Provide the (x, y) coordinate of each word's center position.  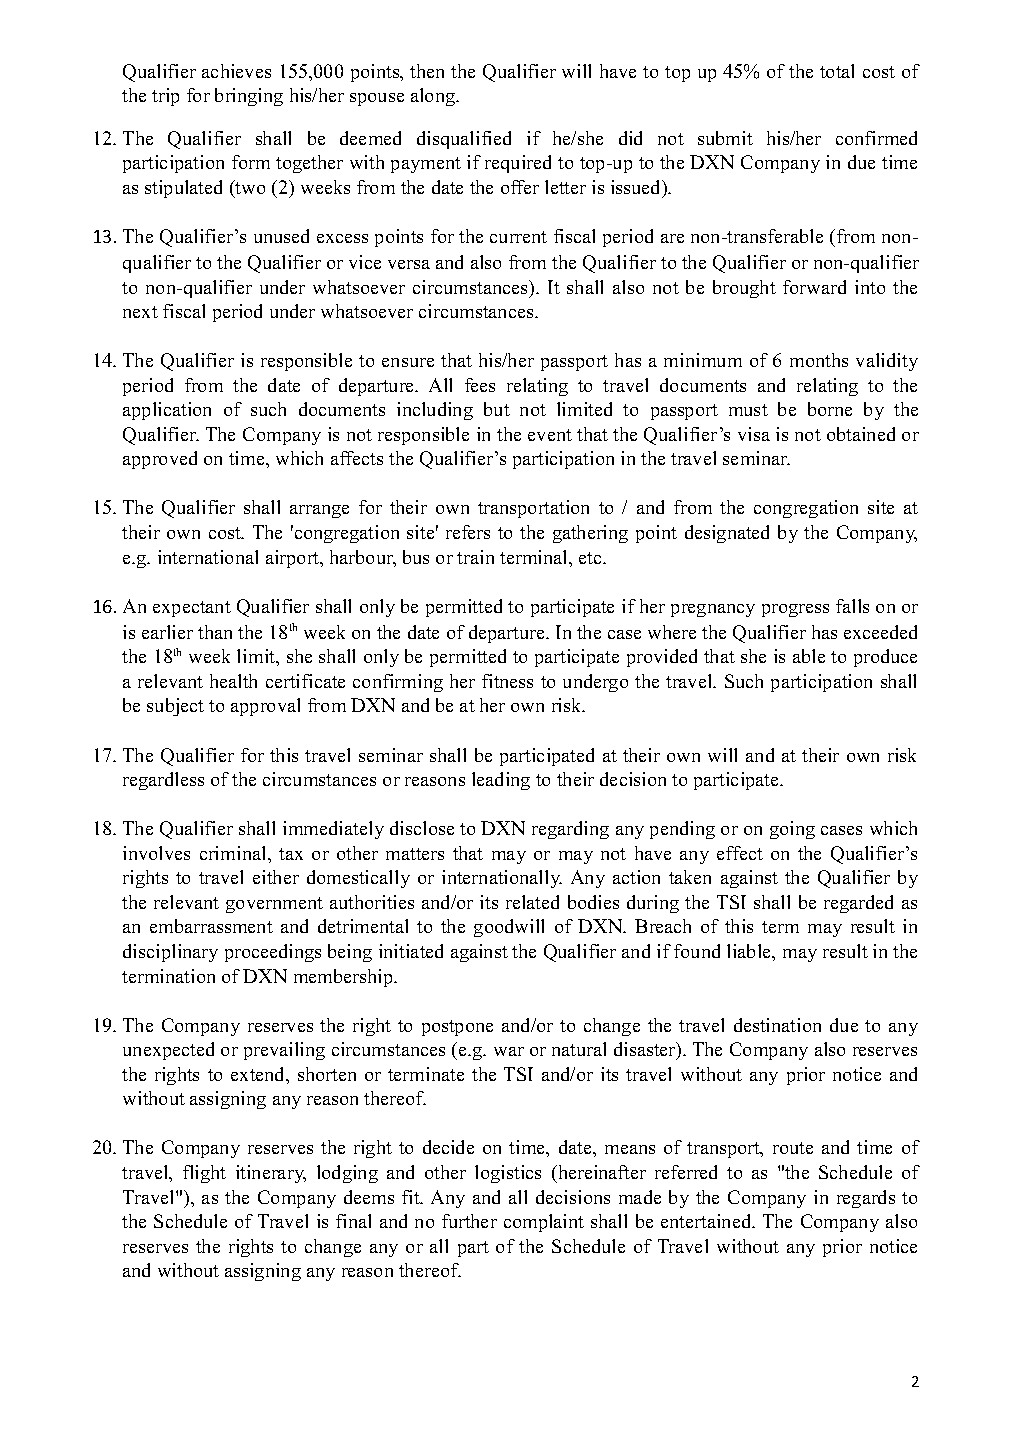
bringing (249, 97)
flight (204, 1174)
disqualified (464, 140)
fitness (507, 681)
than (215, 632)
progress (795, 610)
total (837, 71)
